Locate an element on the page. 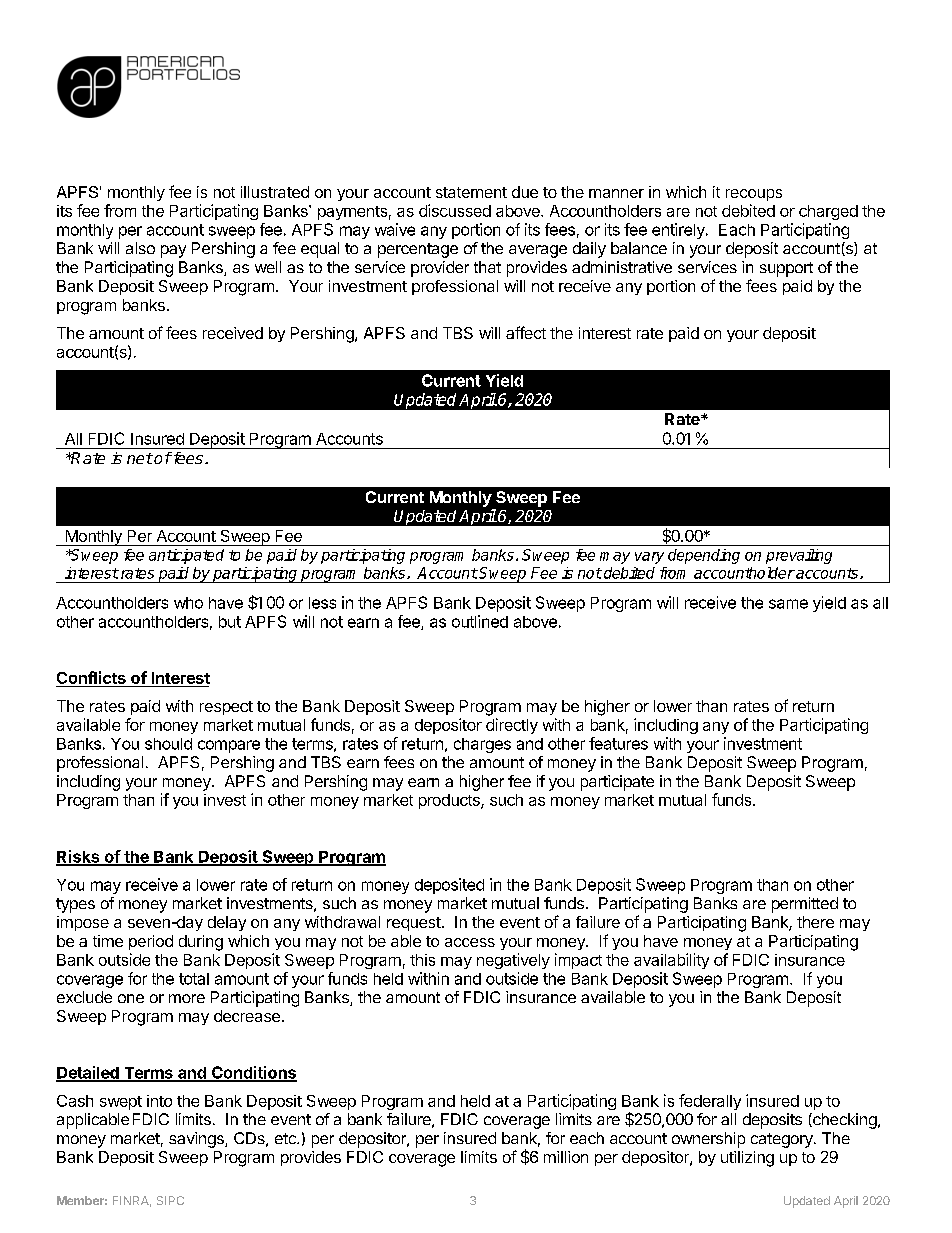 This image has width=952, height=1233. savings is located at coordinates (197, 1140).
